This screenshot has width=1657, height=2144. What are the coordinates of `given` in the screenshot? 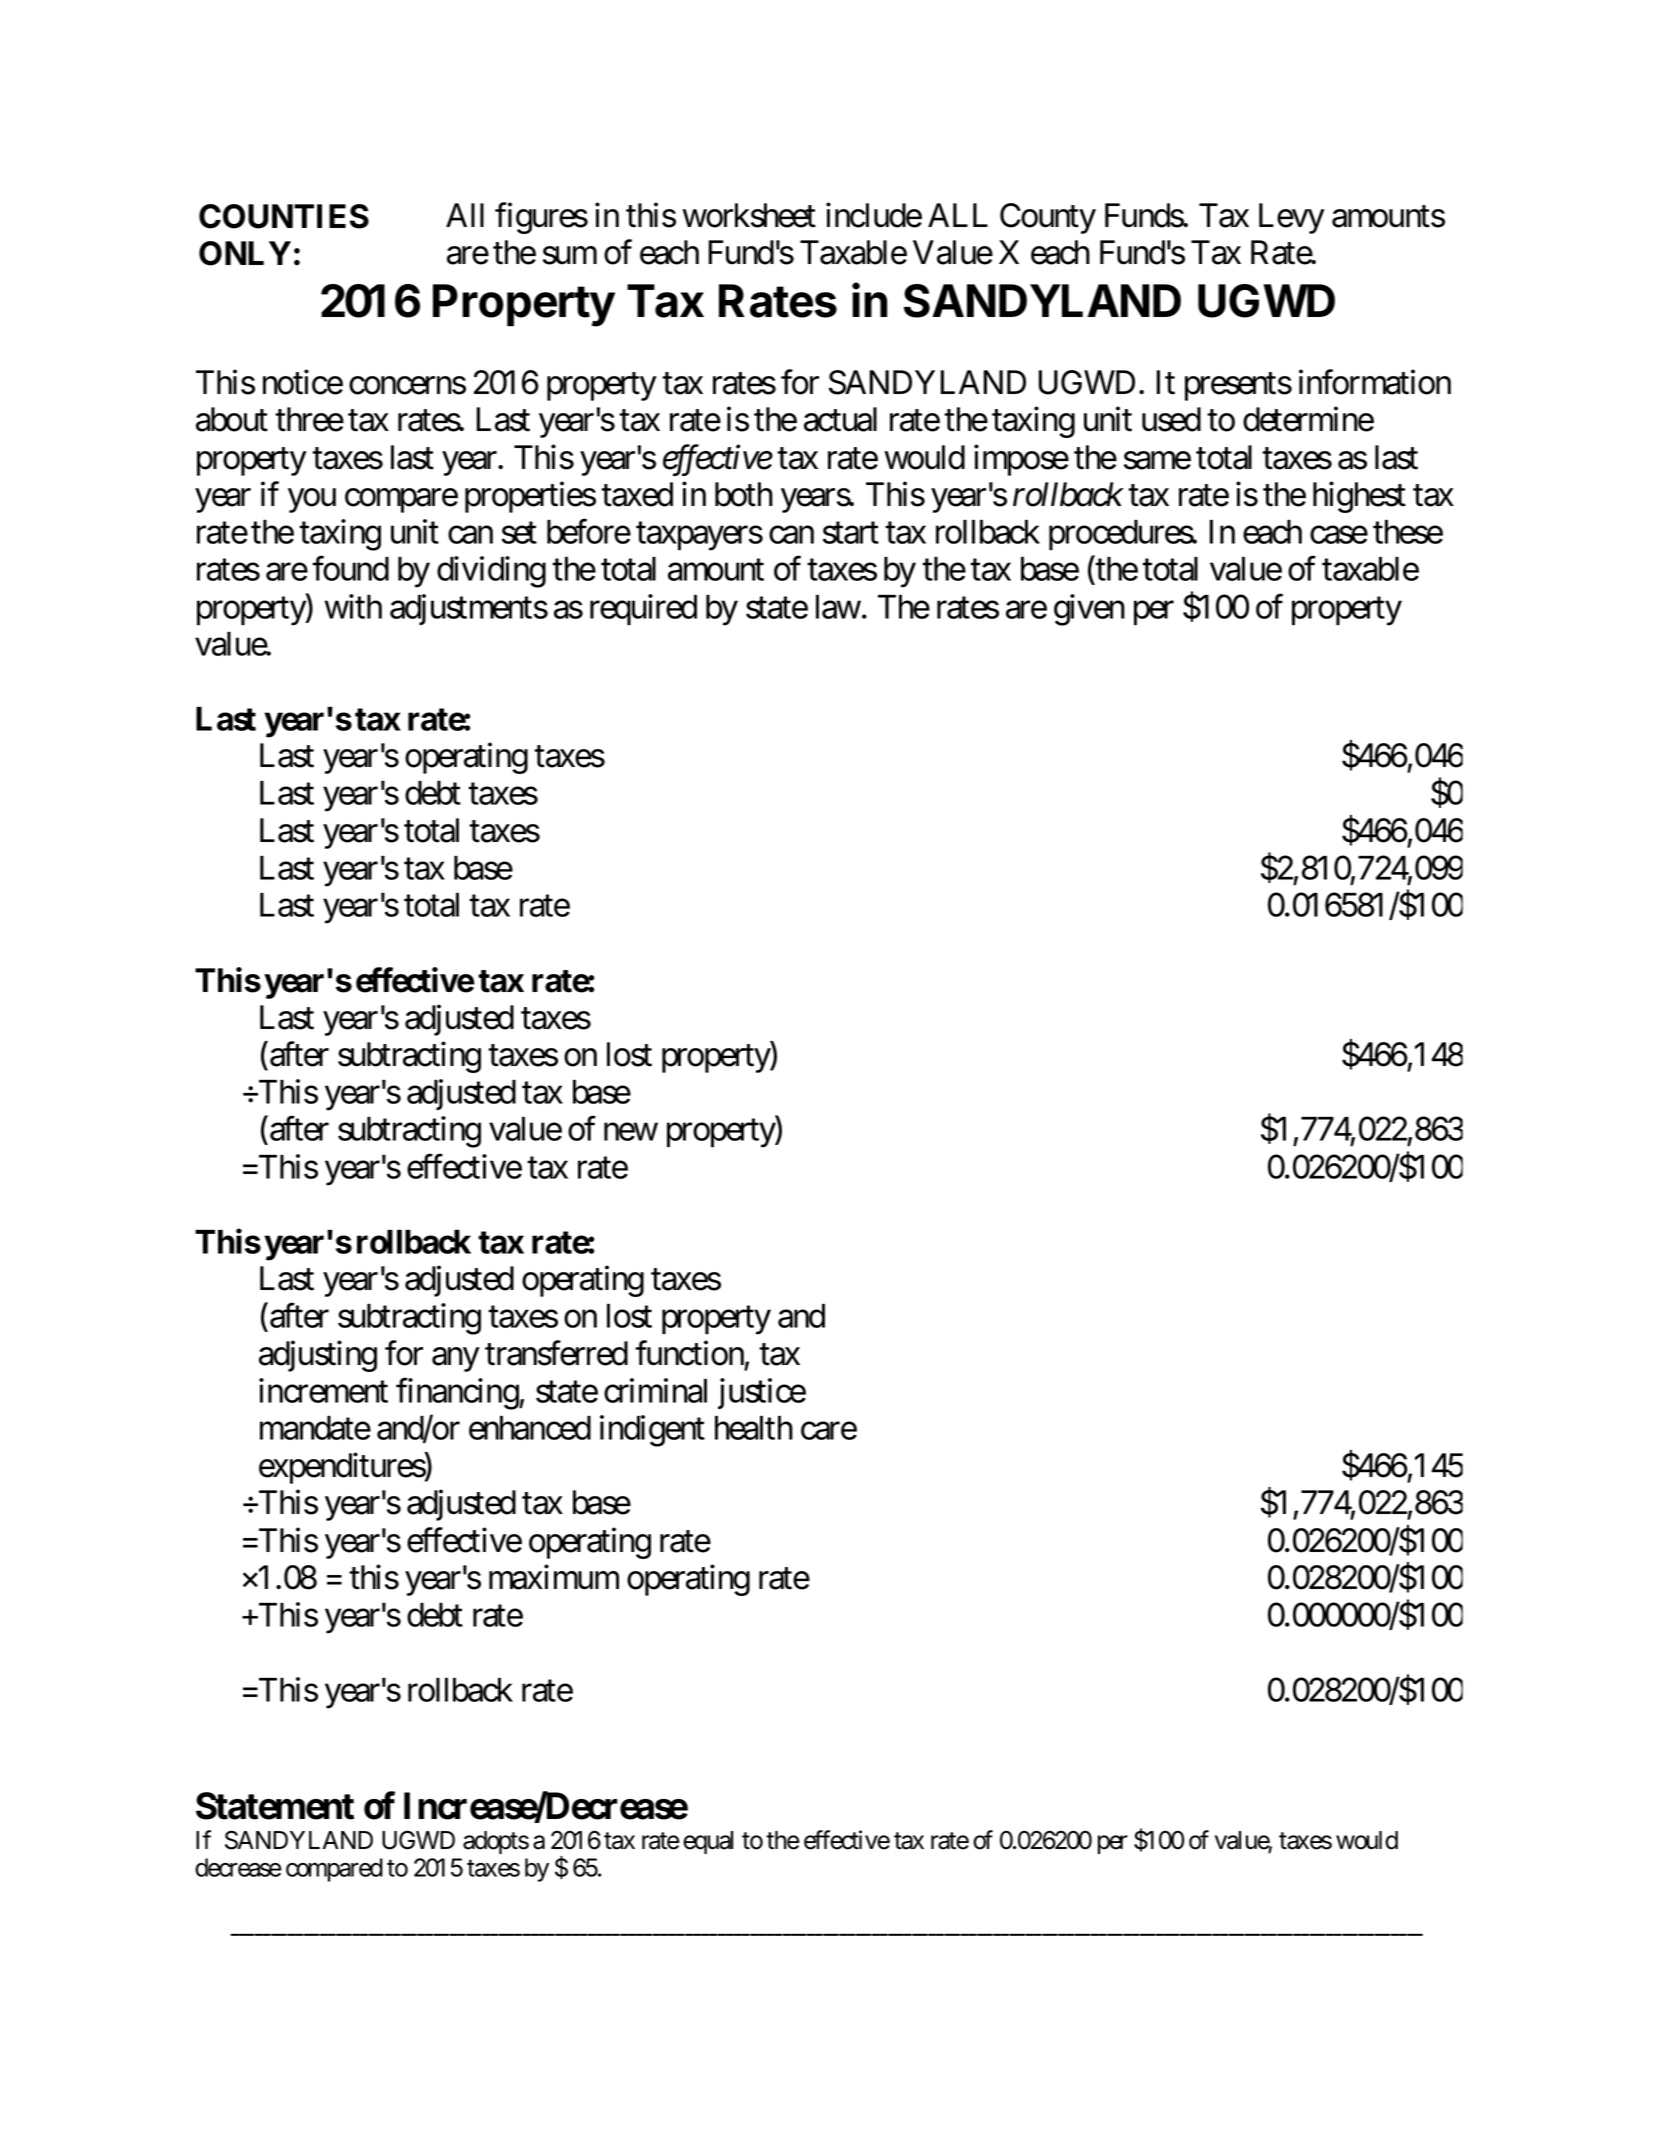 It's located at (1089, 610).
